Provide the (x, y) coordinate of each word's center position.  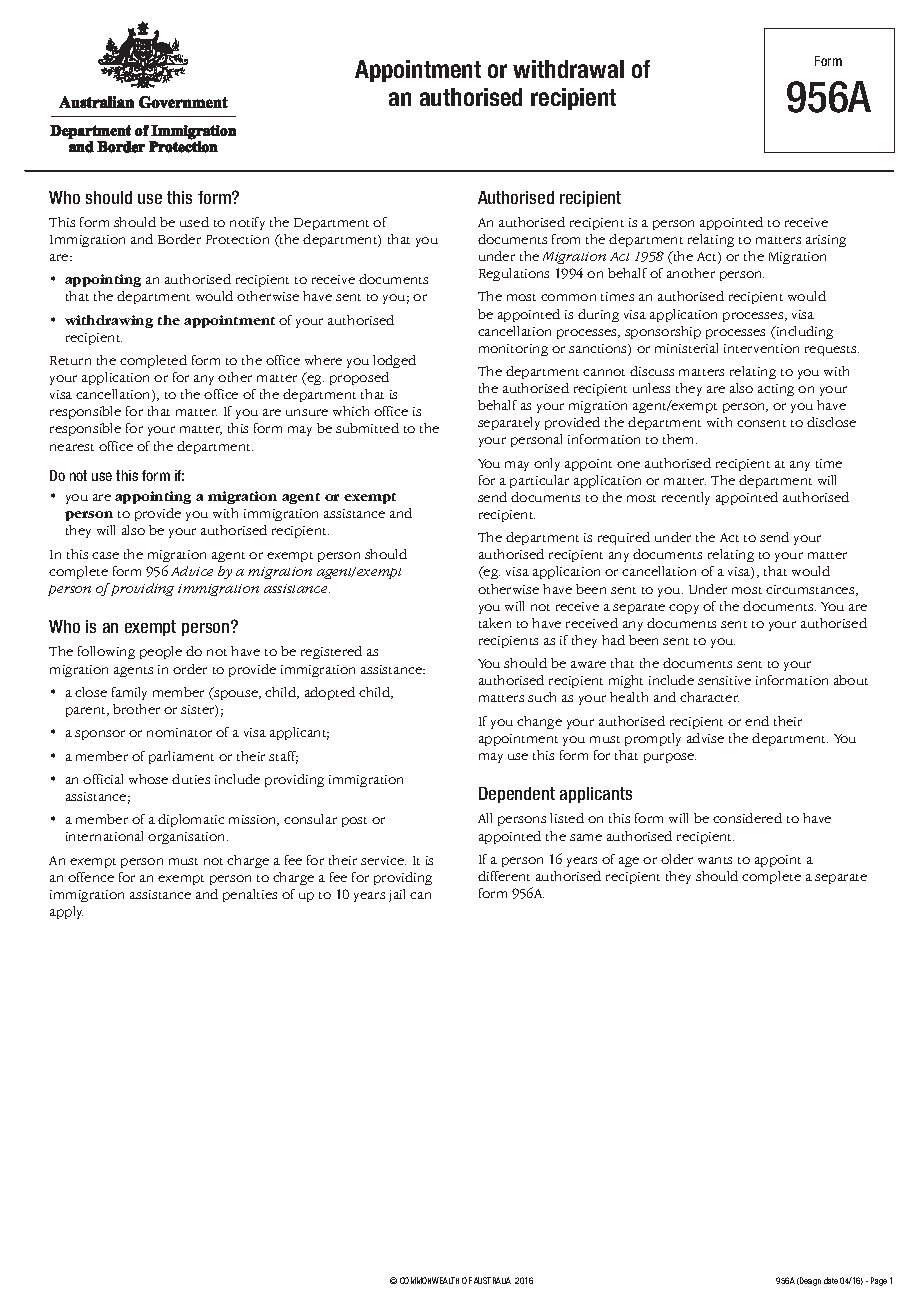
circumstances (811, 590)
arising (826, 241)
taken (495, 623)
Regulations (514, 274)
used (194, 222)
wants (715, 860)
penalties (250, 895)
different (504, 876)
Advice (192, 571)
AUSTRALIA (492, 1280)
